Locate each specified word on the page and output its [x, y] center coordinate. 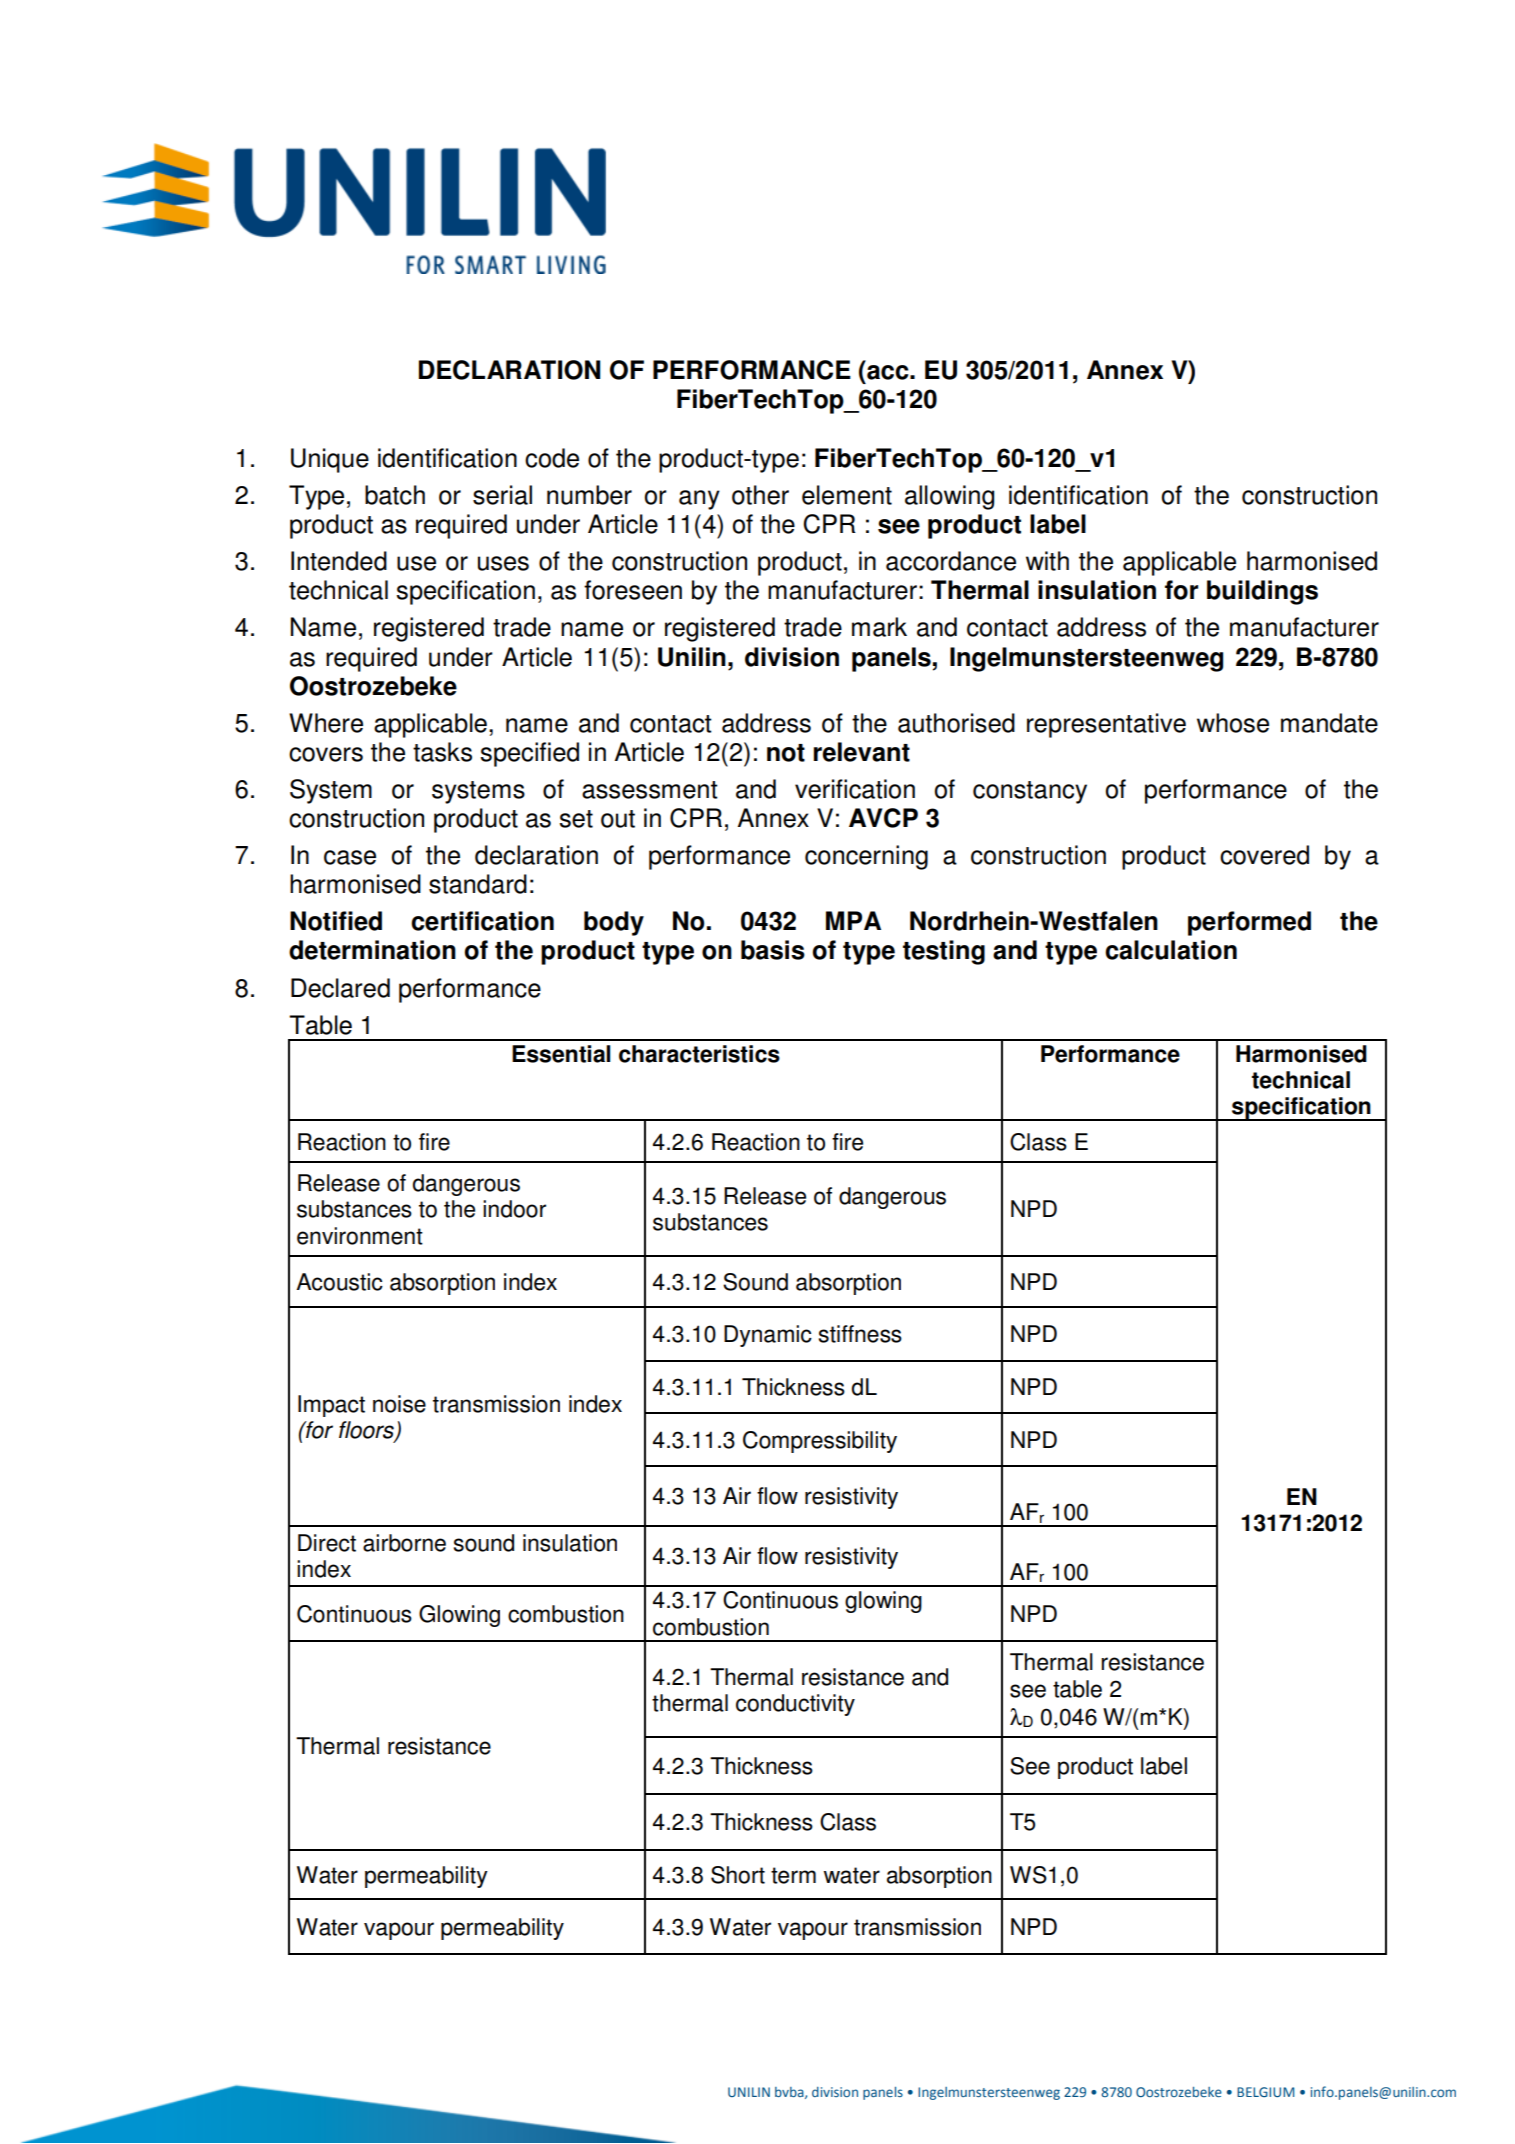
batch [395, 495]
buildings [1262, 592]
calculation [1171, 950]
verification [855, 789]
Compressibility [820, 1442]
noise [399, 1404]
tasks [442, 752]
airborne [404, 1543]
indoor [514, 1209]
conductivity [795, 1705]
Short [738, 1875]
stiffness [860, 1334]
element [847, 495]
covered [1264, 855]
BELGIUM [1266, 2092]
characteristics [699, 1054]
